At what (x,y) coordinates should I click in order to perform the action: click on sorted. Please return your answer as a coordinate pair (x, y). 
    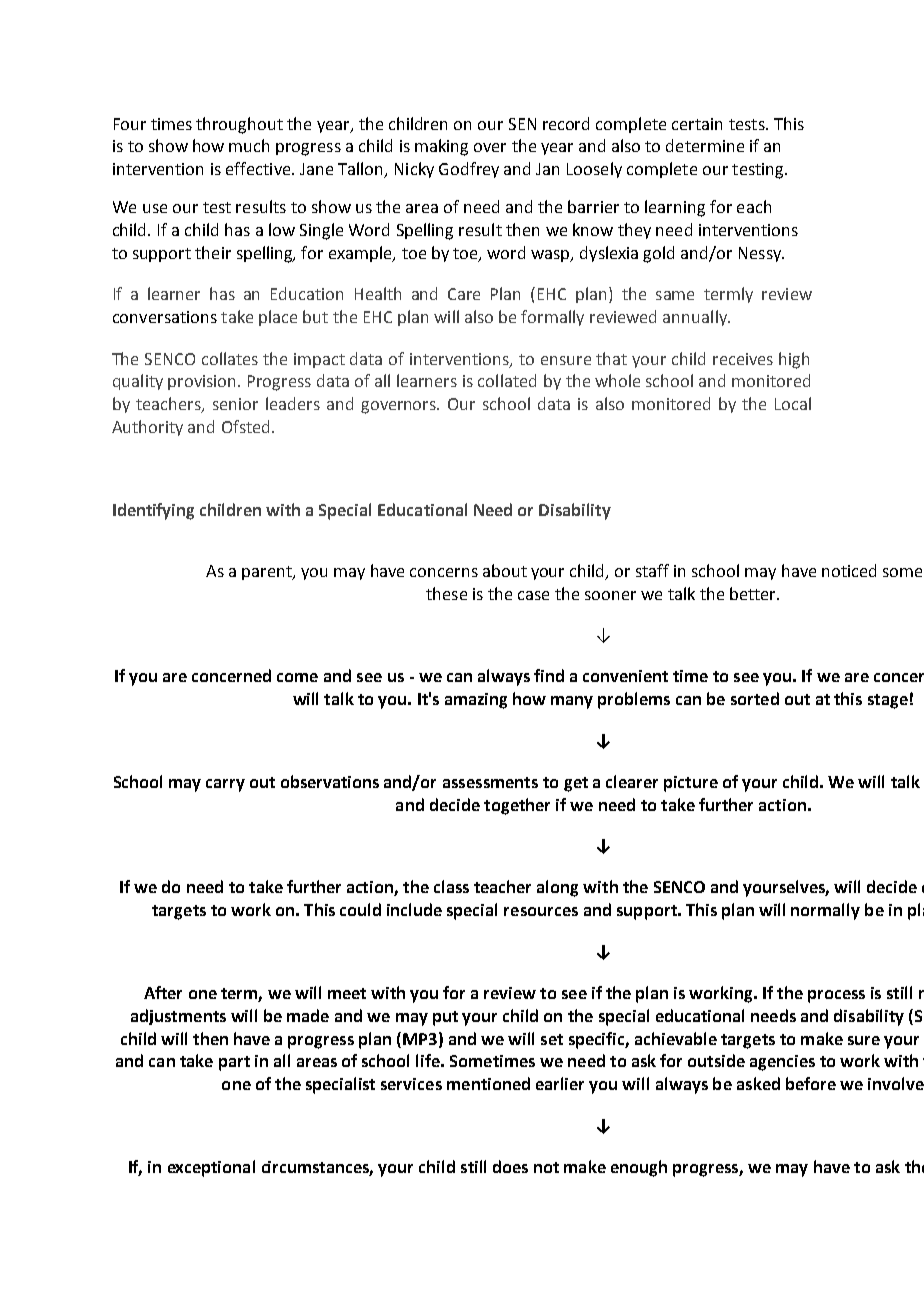
    Looking at the image, I should click on (755, 698).
